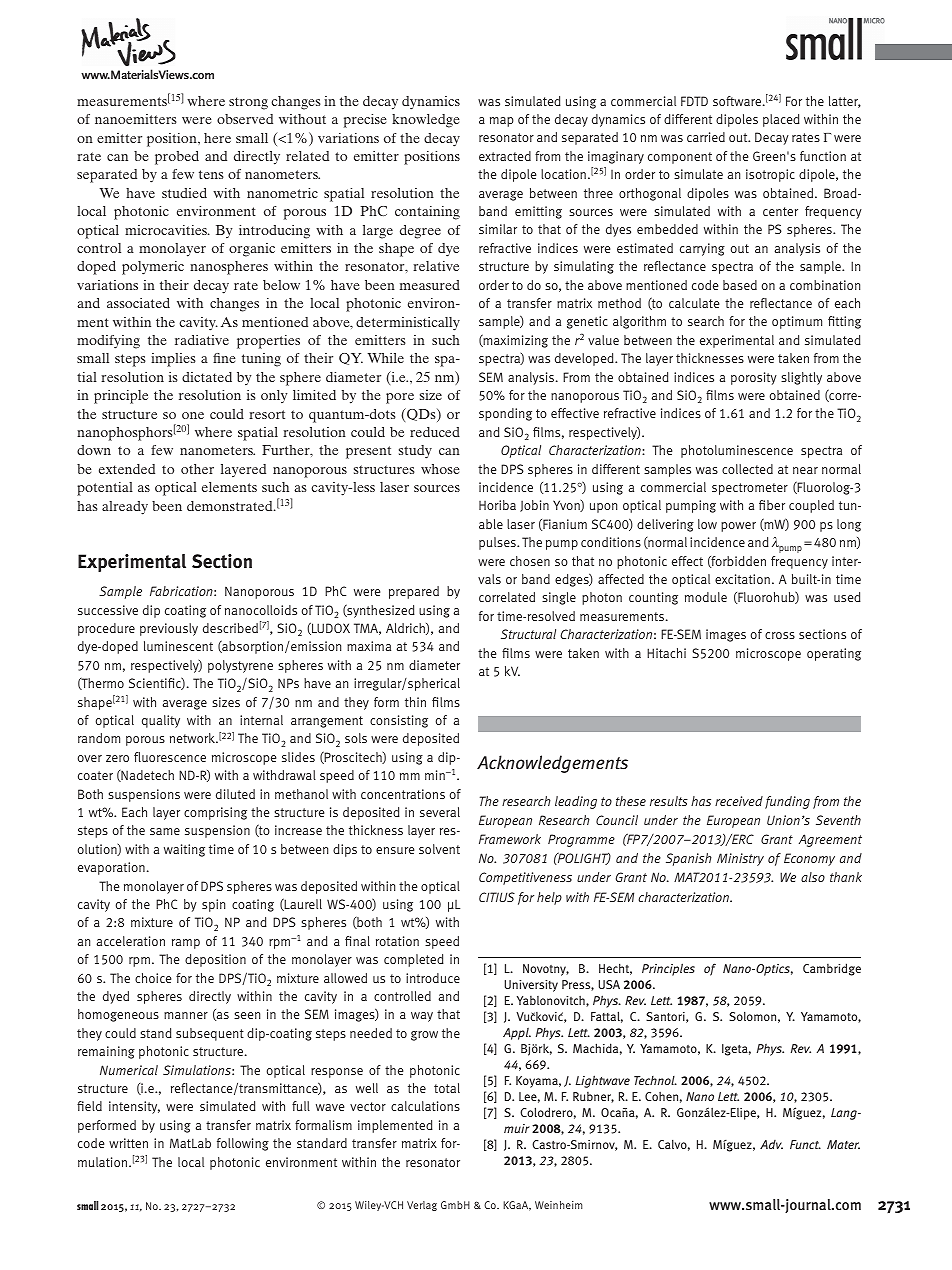 This screenshot has width=952, height=1270. I want to click on placed, so click(781, 120).
